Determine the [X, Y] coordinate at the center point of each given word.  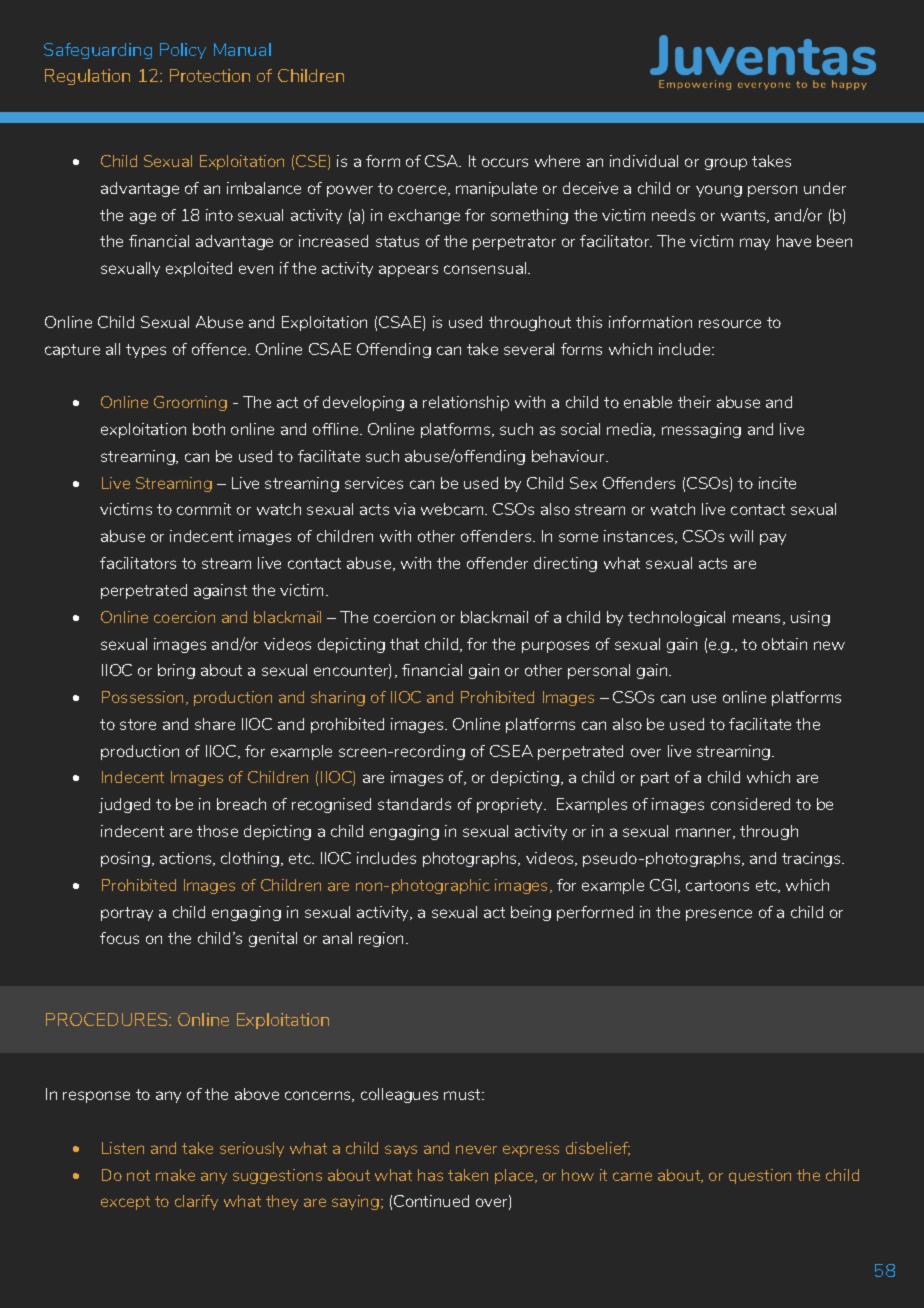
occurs [505, 162]
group [726, 164]
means [758, 619]
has [430, 1175]
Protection [210, 75]
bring [176, 671]
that [404, 644]
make [175, 1175]
